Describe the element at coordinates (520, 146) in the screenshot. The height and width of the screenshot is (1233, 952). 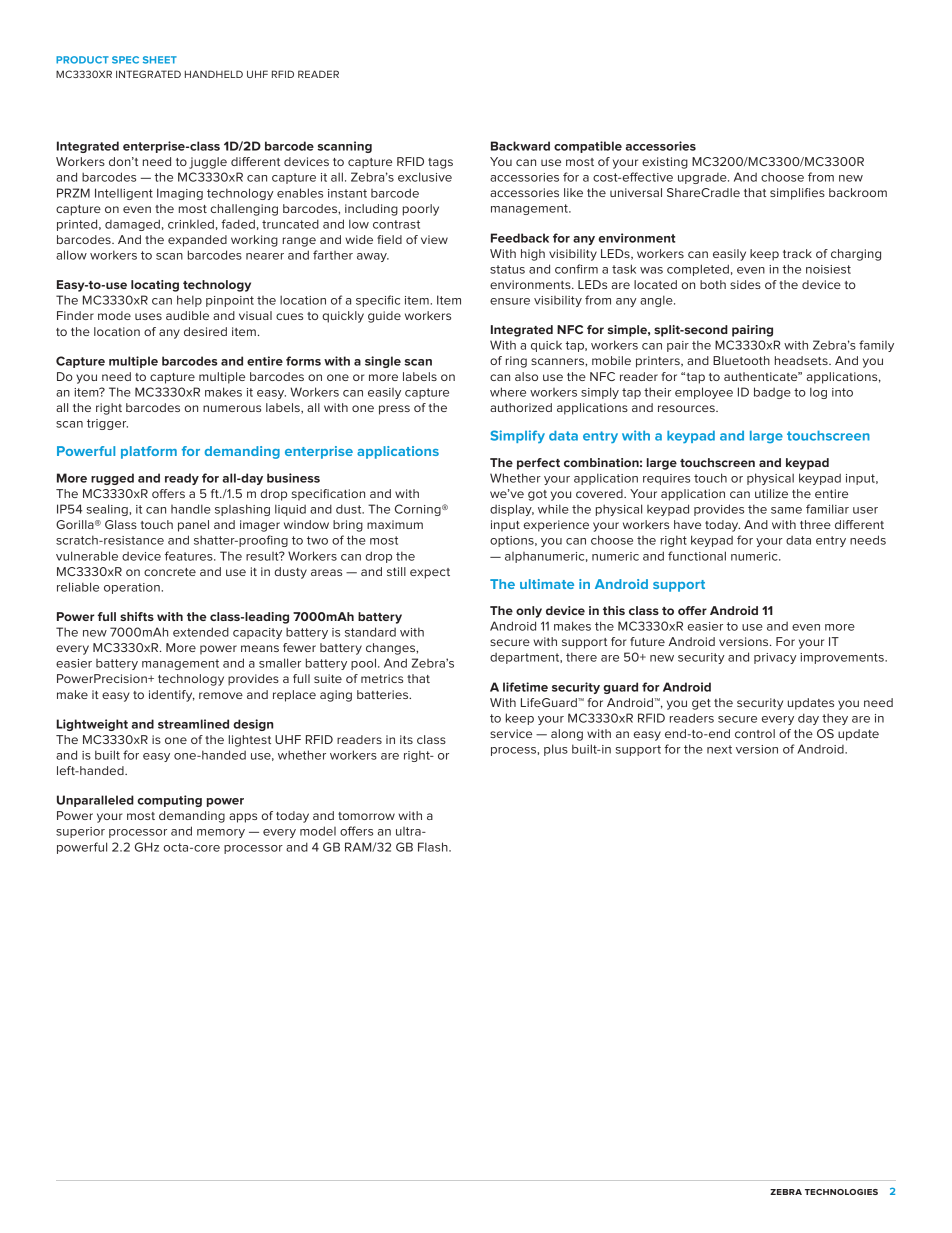
I see `Backward` at that location.
